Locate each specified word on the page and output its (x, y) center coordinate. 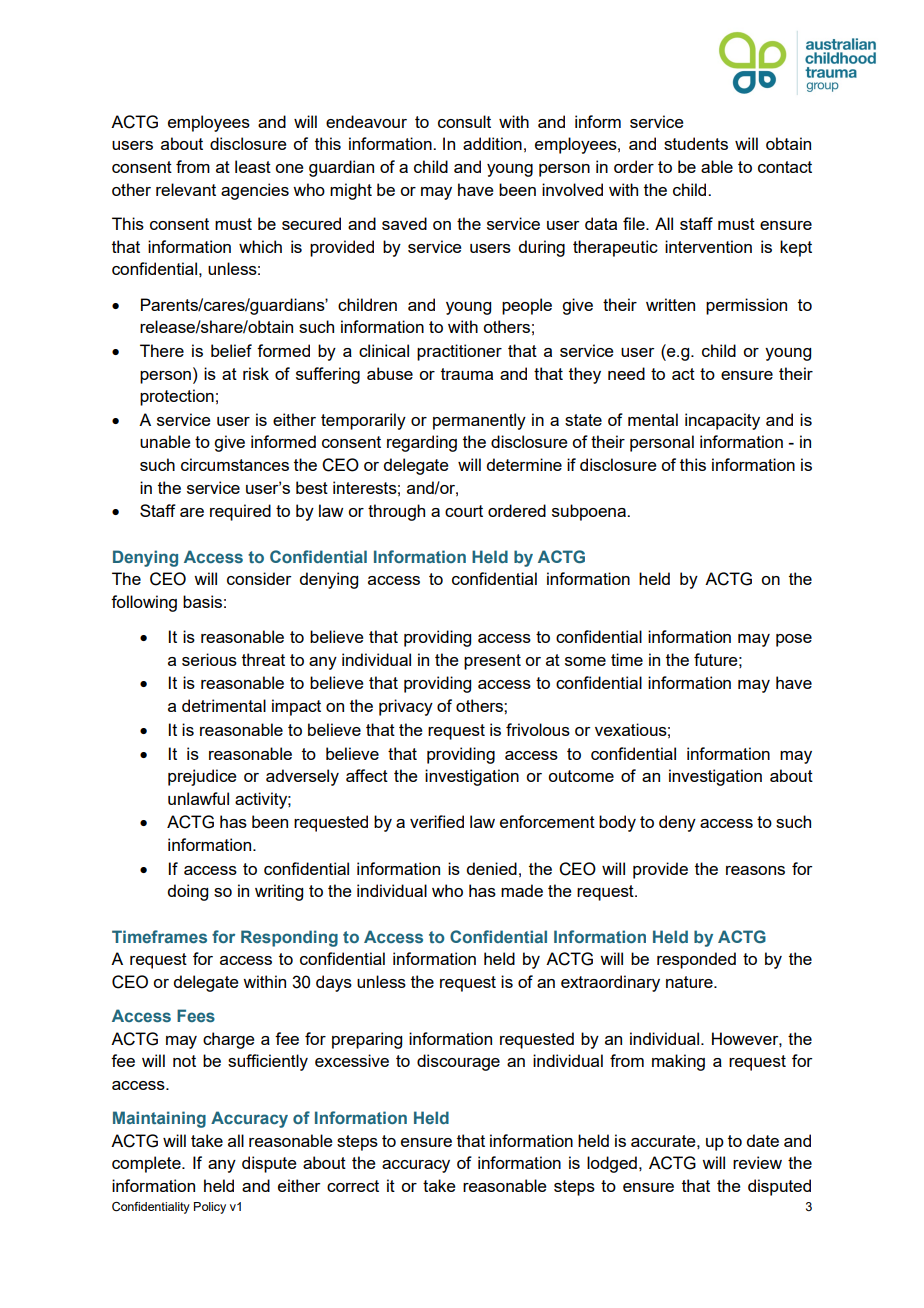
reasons (755, 870)
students (696, 143)
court (464, 511)
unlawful (198, 798)
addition (492, 143)
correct (353, 1186)
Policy (210, 1208)
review (757, 1162)
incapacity (722, 421)
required (240, 512)
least (253, 166)
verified (437, 821)
